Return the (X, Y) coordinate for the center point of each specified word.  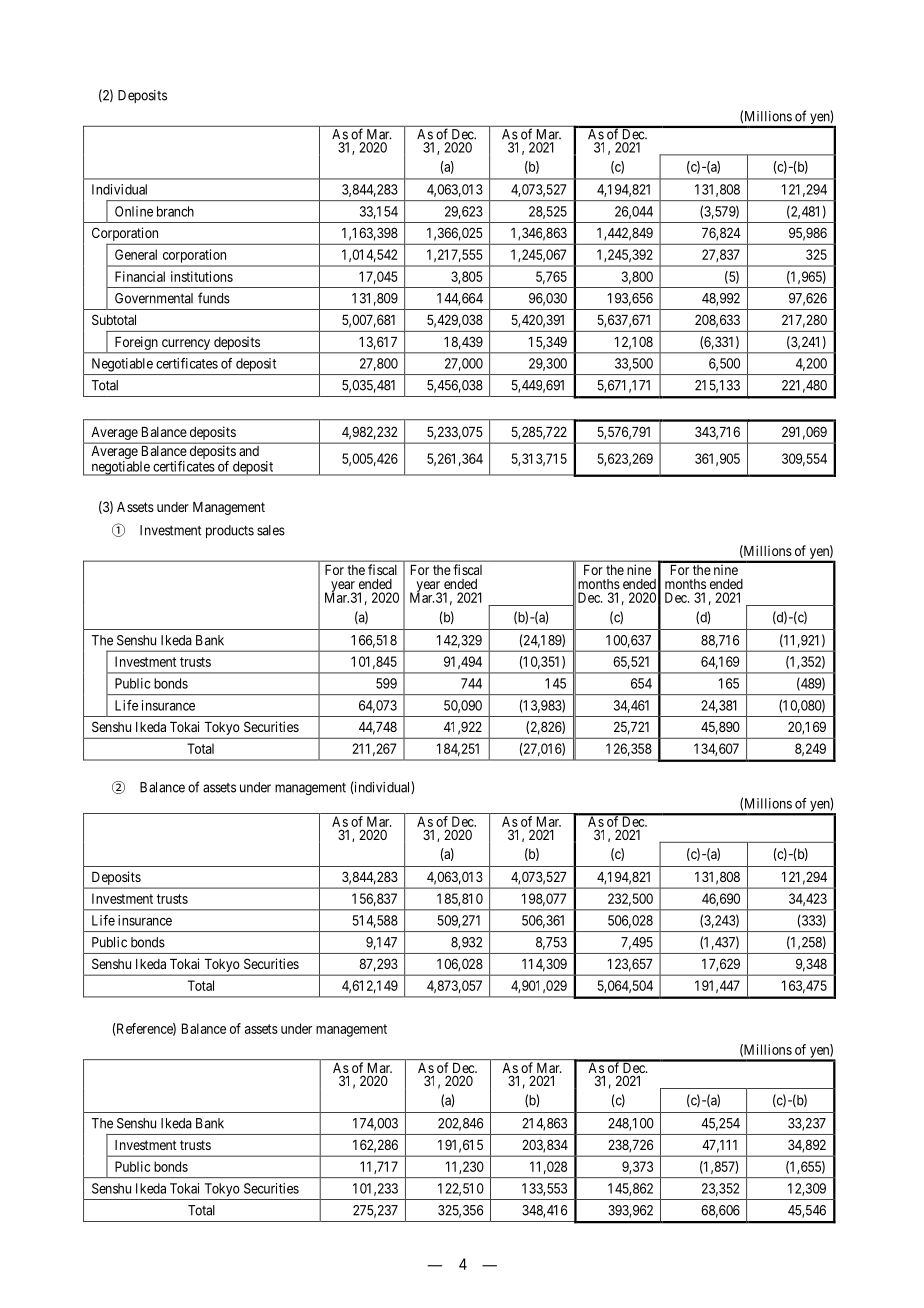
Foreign (136, 343)
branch (175, 211)
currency (186, 344)
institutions (202, 276)
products (230, 531)
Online (134, 211)
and (249, 451)
